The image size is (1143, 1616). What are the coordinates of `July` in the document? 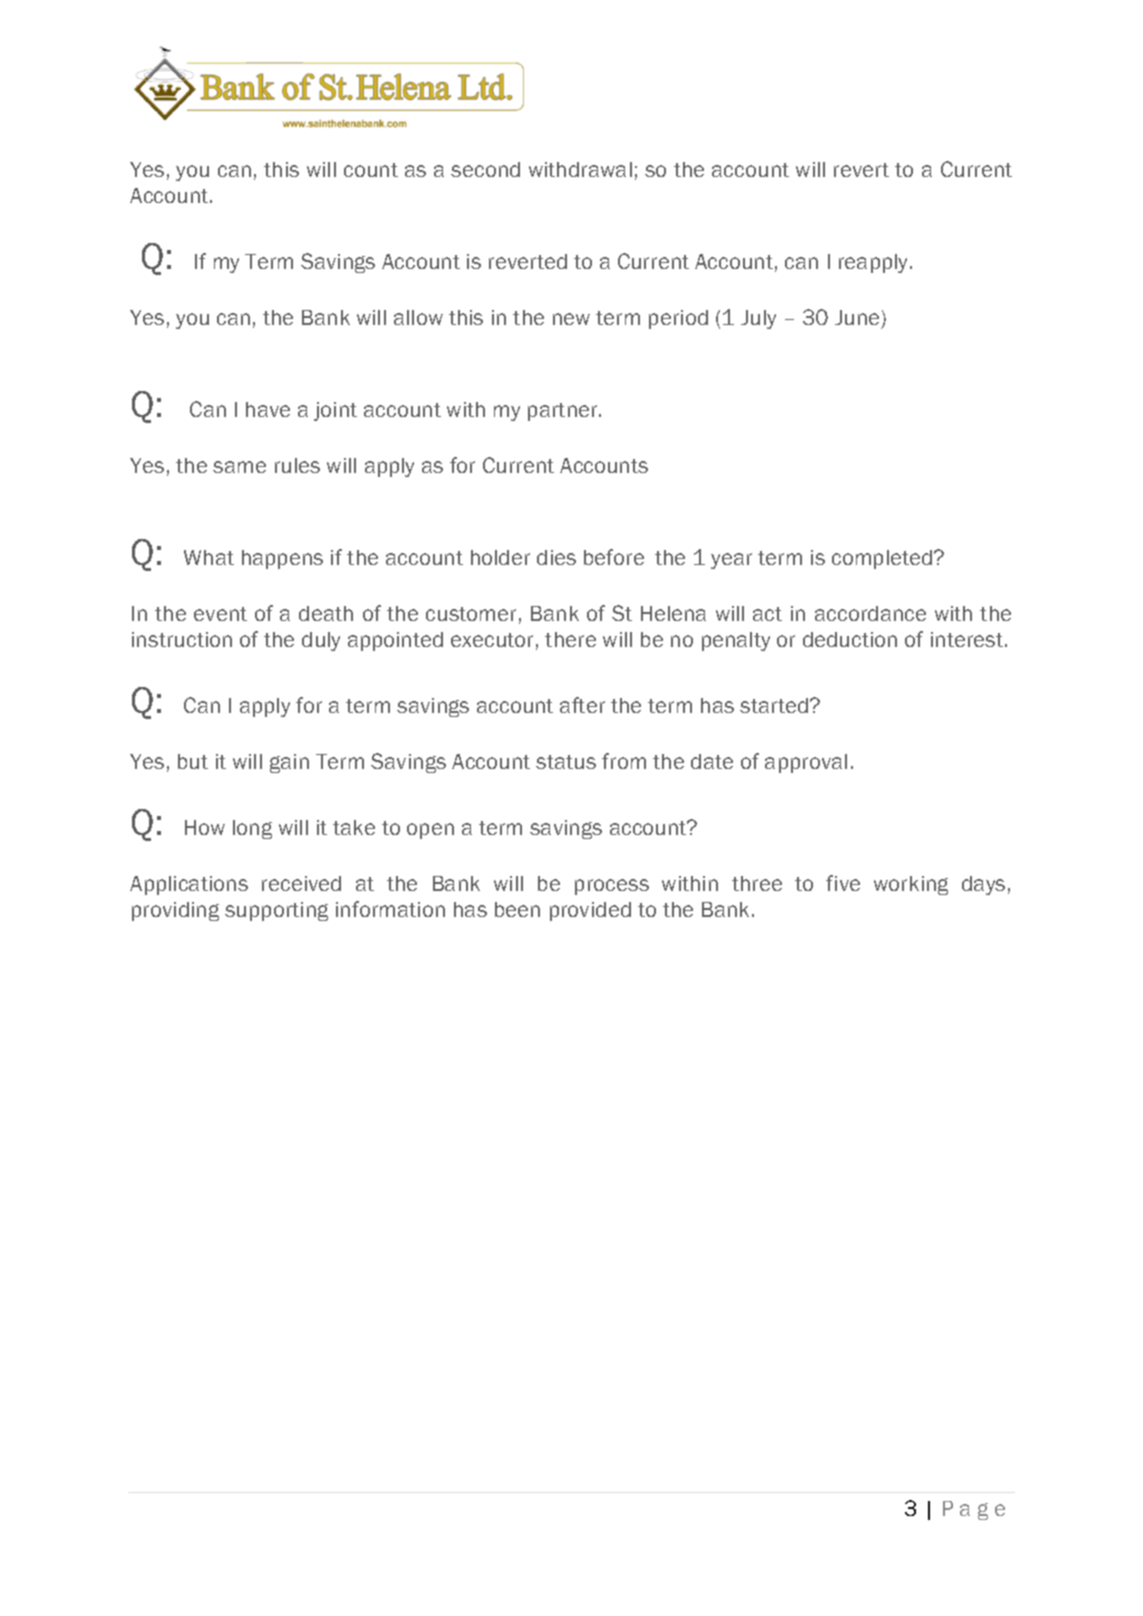 It's located at (758, 319).
